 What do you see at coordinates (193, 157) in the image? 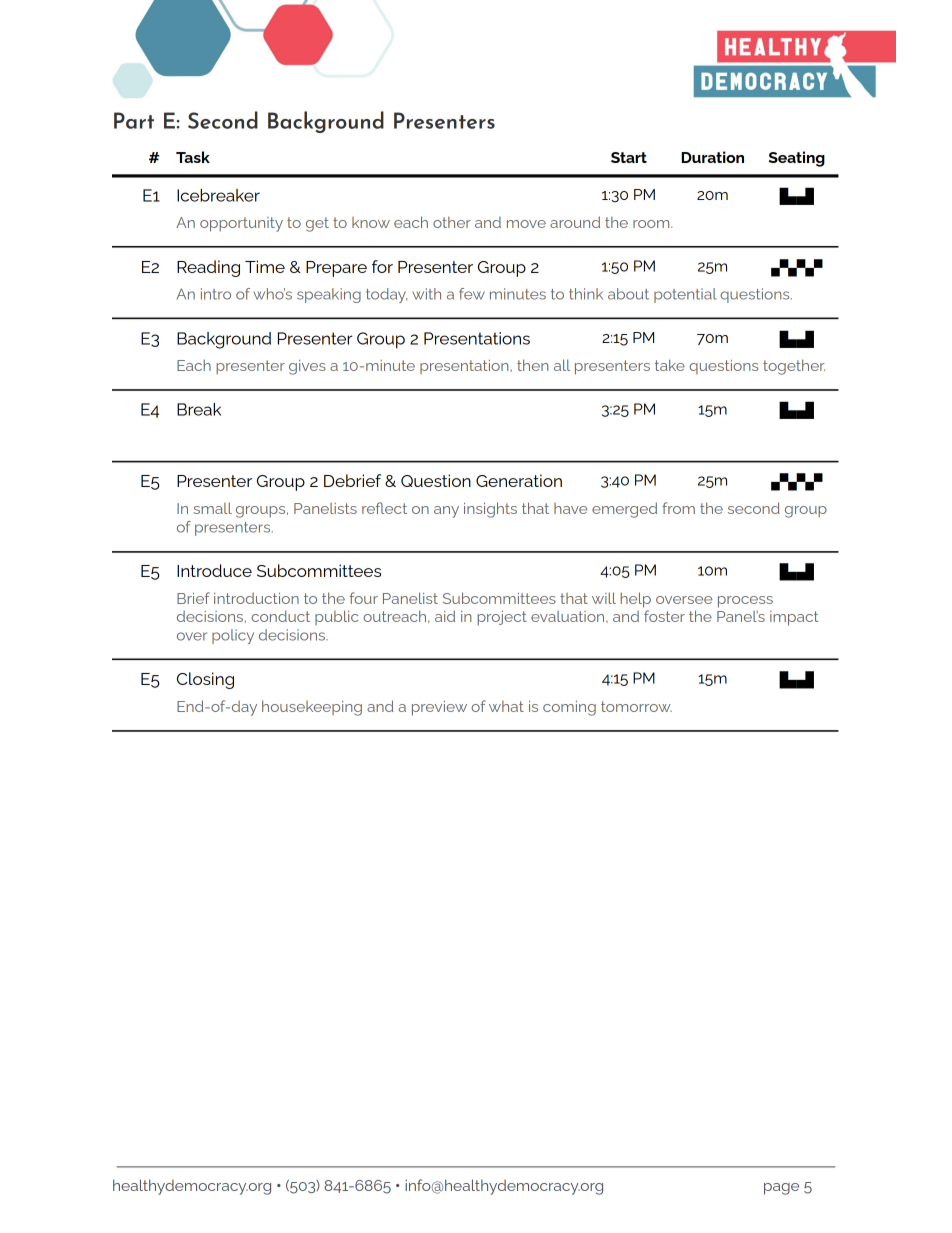
I see `Task` at bounding box center [193, 157].
